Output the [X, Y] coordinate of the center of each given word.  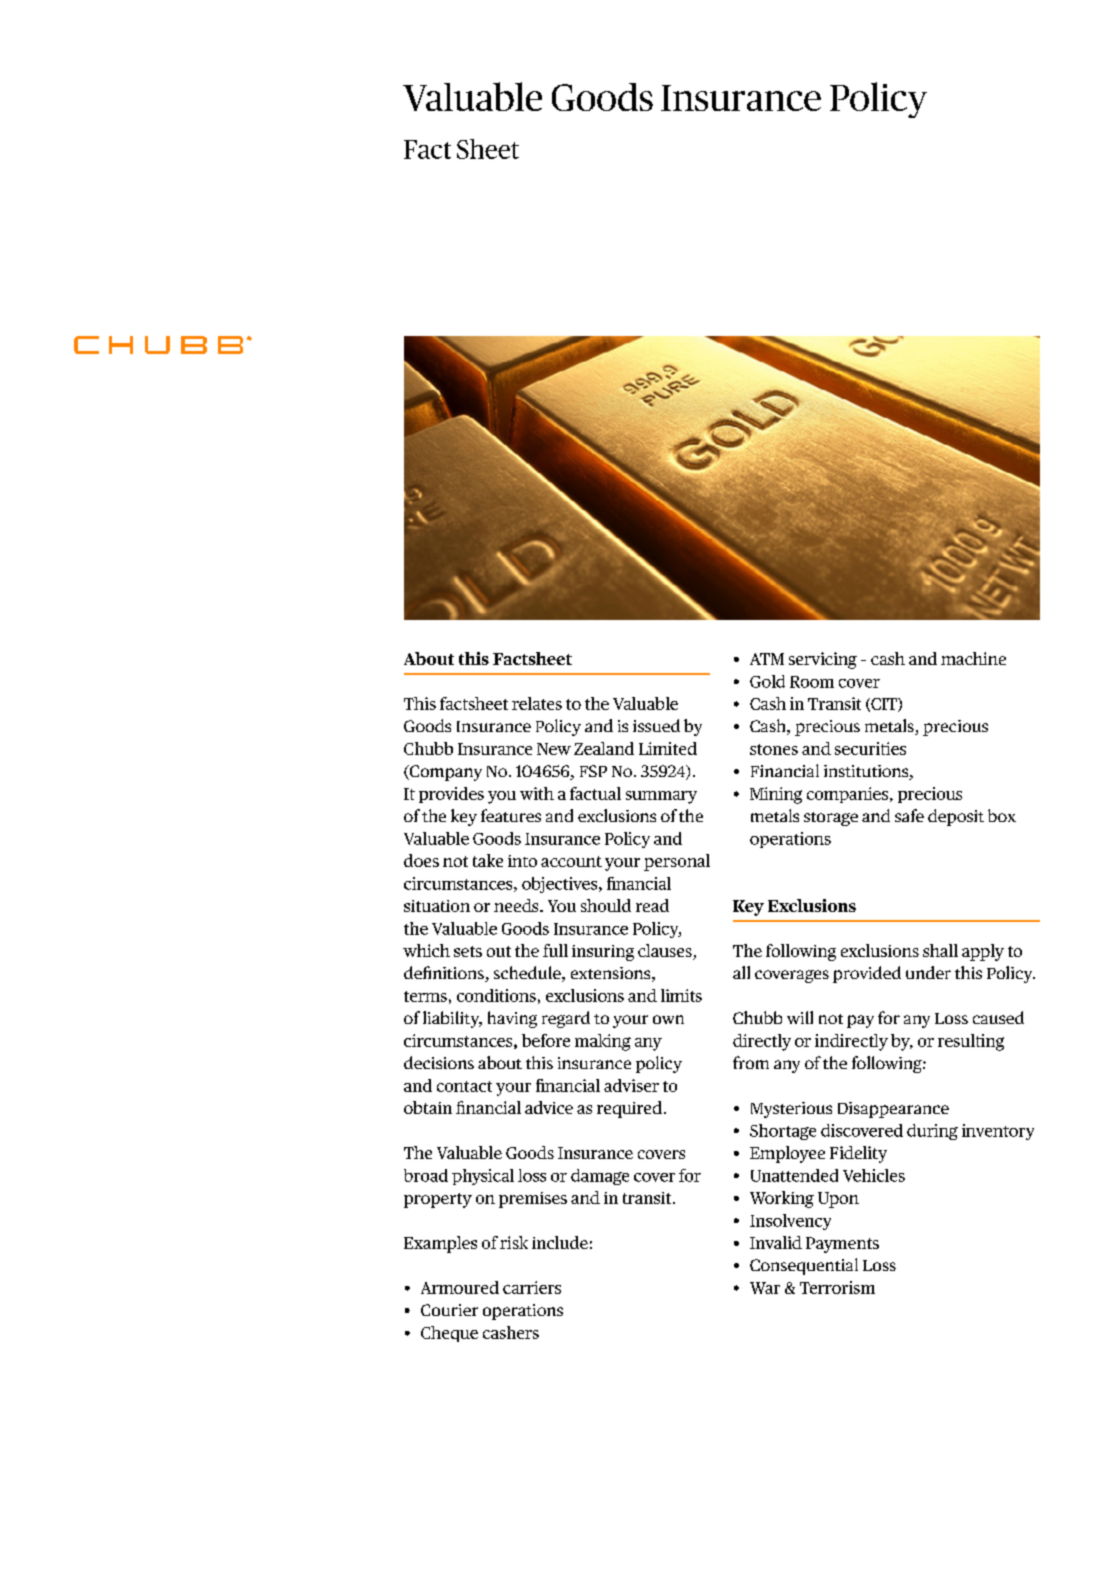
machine [973, 658]
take [488, 860]
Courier [449, 1310]
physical [483, 1177]
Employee [787, 1154]
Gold [767, 681]
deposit [956, 817]
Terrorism [837, 1287]
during [932, 1132]
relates [537, 703]
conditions [496, 995]
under [928, 972]
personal [677, 862]
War [765, 1288]
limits [681, 995]
